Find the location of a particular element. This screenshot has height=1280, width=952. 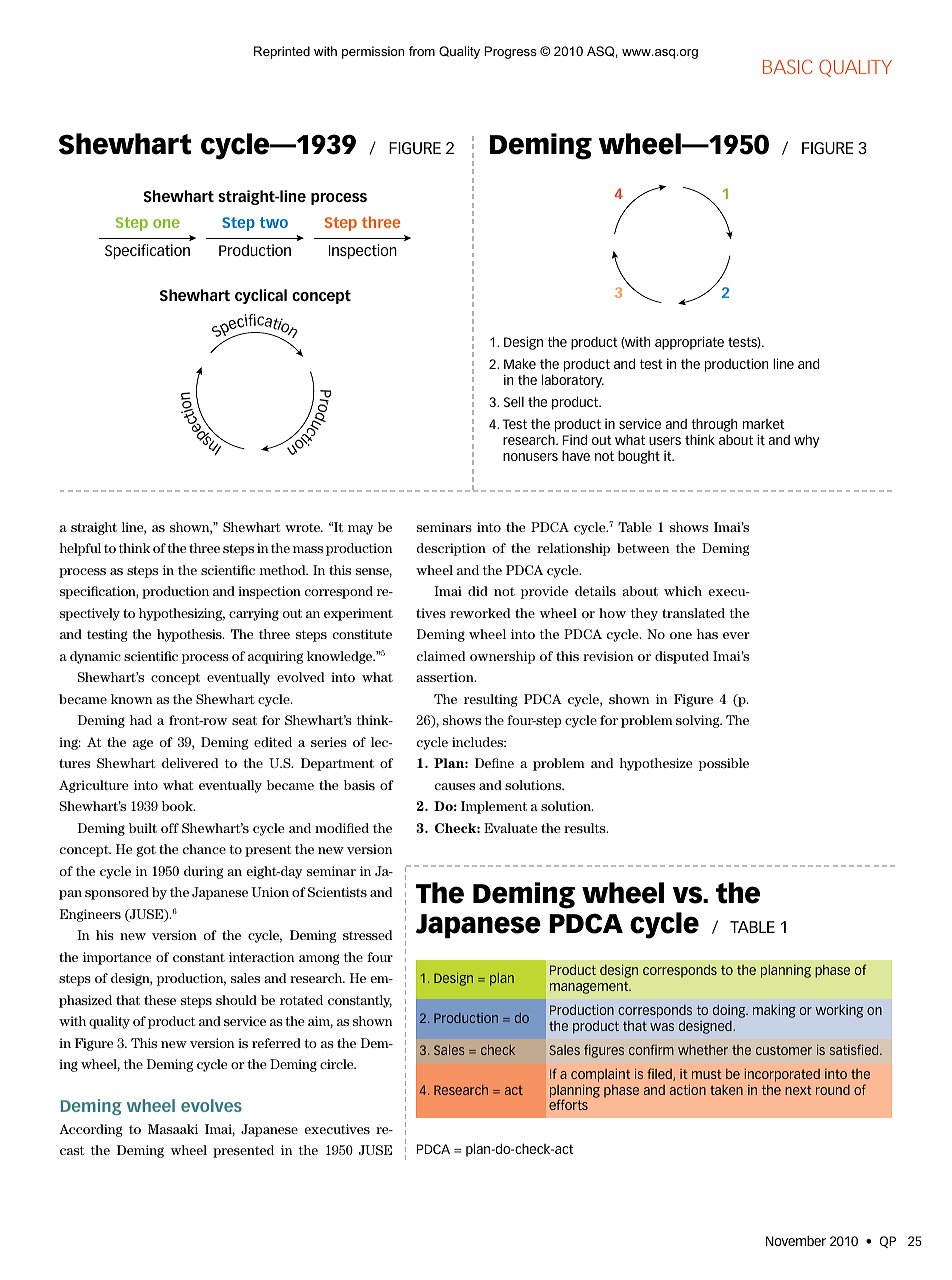

basic is located at coordinates (788, 66).
